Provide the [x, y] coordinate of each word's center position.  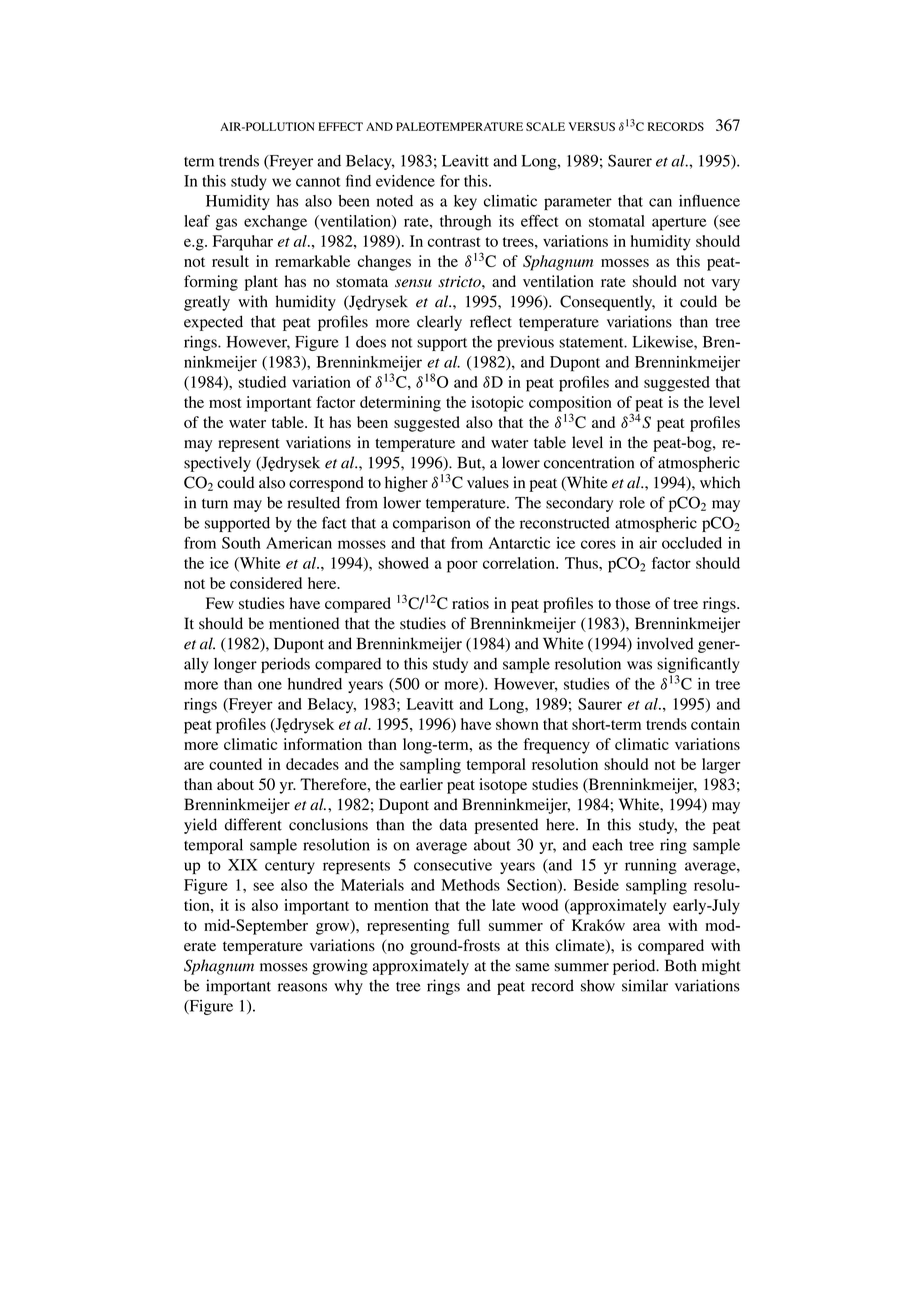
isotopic [497, 404]
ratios [470, 603]
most [225, 403]
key [465, 202]
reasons [302, 987]
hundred [315, 684]
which [720, 482]
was [639, 665]
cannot [318, 182]
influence [709, 200]
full [469, 925]
